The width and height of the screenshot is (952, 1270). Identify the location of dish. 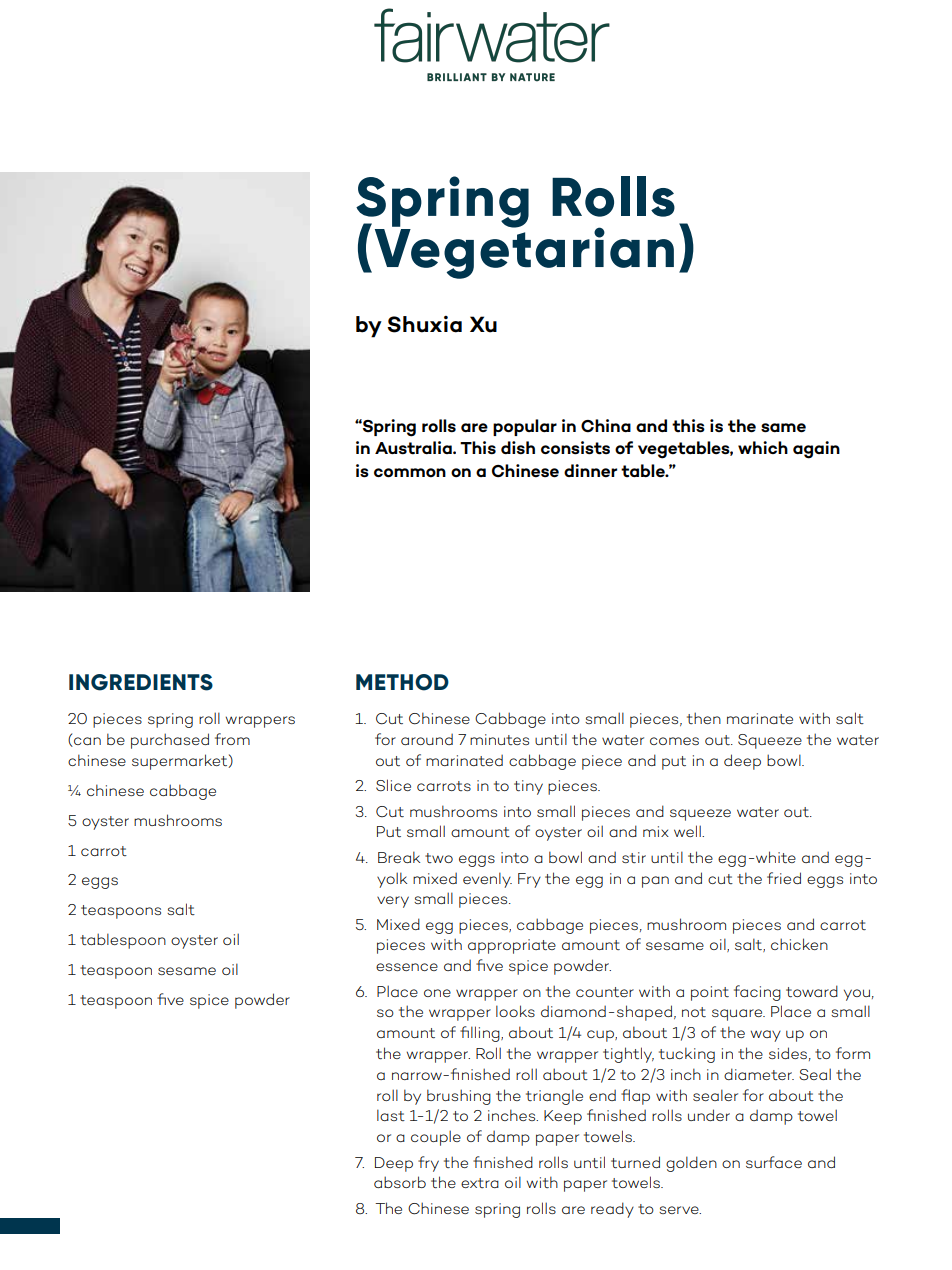
(518, 447).
